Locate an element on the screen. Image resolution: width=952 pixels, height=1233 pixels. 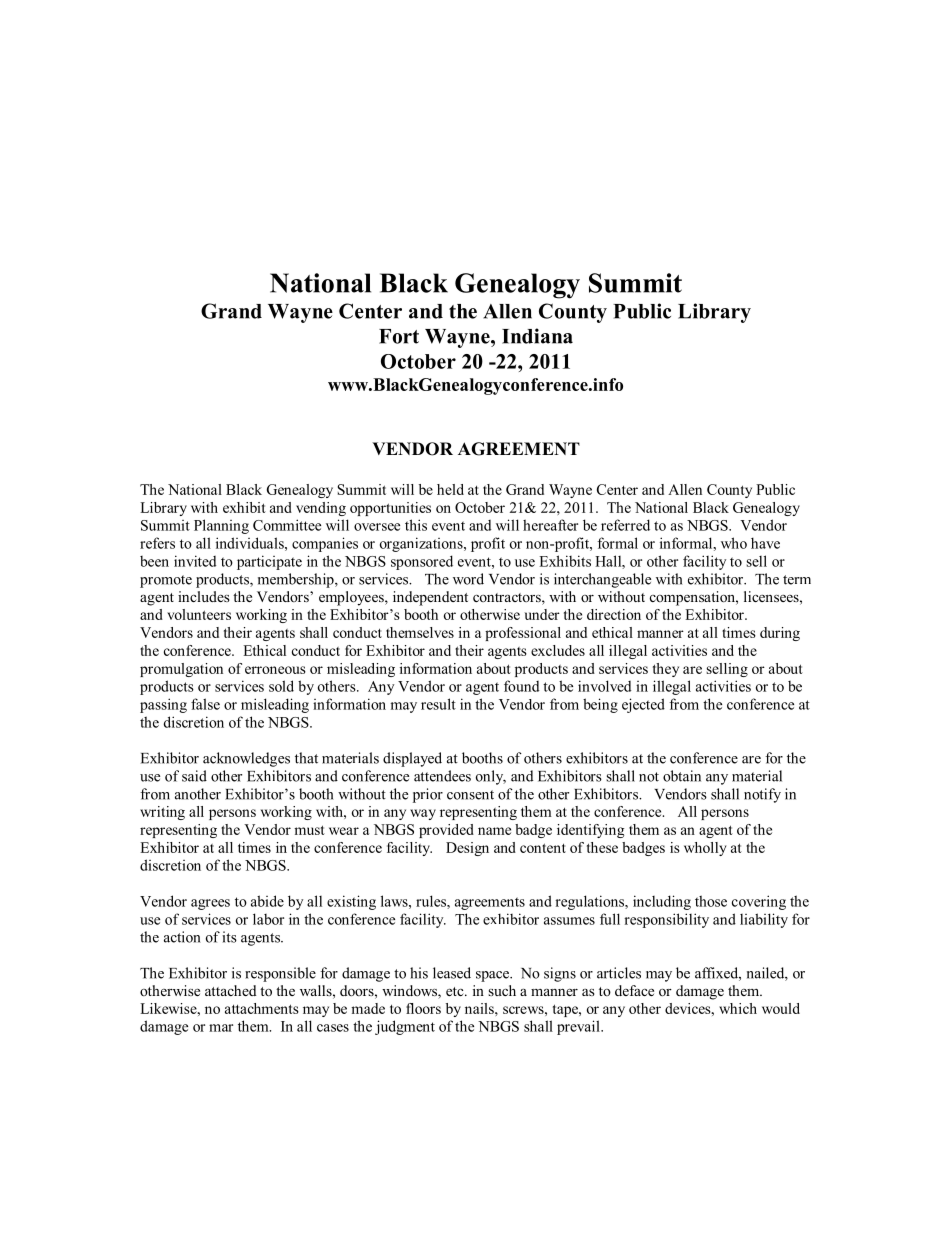
Design is located at coordinates (467, 849).
